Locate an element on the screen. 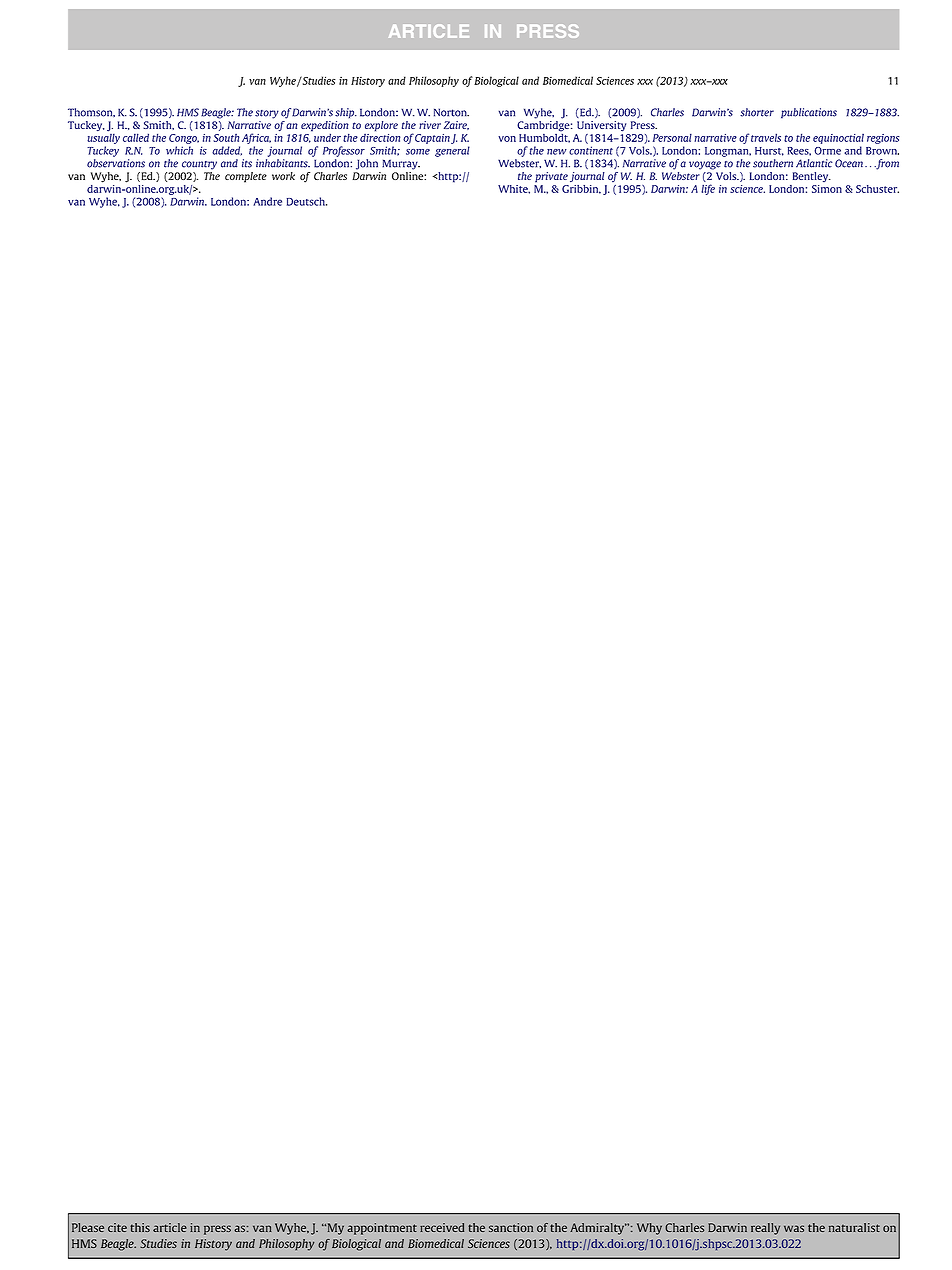 The width and height of the screenshot is (952, 1270). received is located at coordinates (442, 1227).
